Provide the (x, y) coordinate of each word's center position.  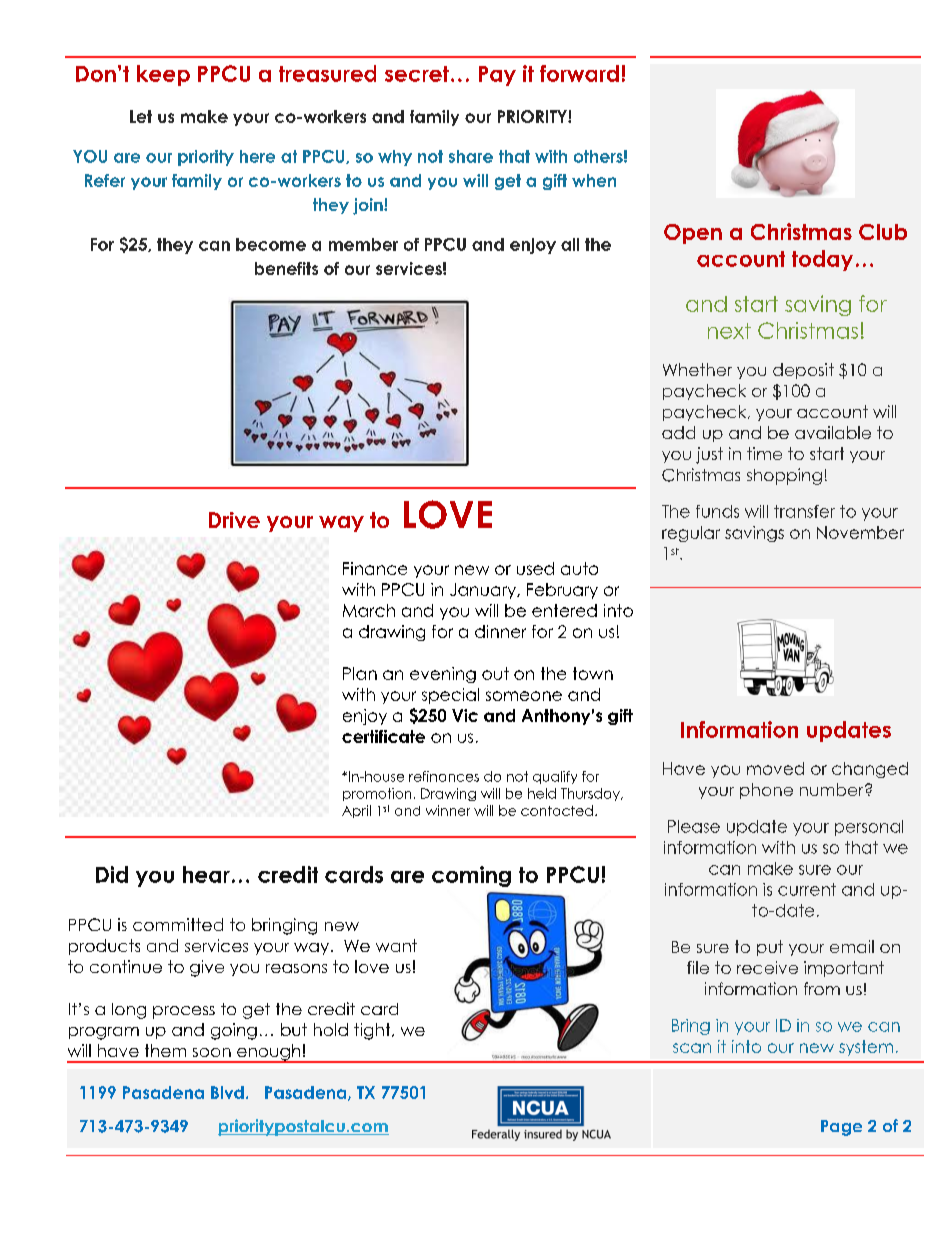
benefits (286, 268)
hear (206, 874)
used (535, 568)
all (570, 244)
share (471, 156)
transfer (804, 511)
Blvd (227, 1092)
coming (471, 876)
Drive (234, 520)
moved (775, 768)
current (807, 889)
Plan (360, 673)
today (822, 260)
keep (163, 75)
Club (883, 232)
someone (524, 696)
